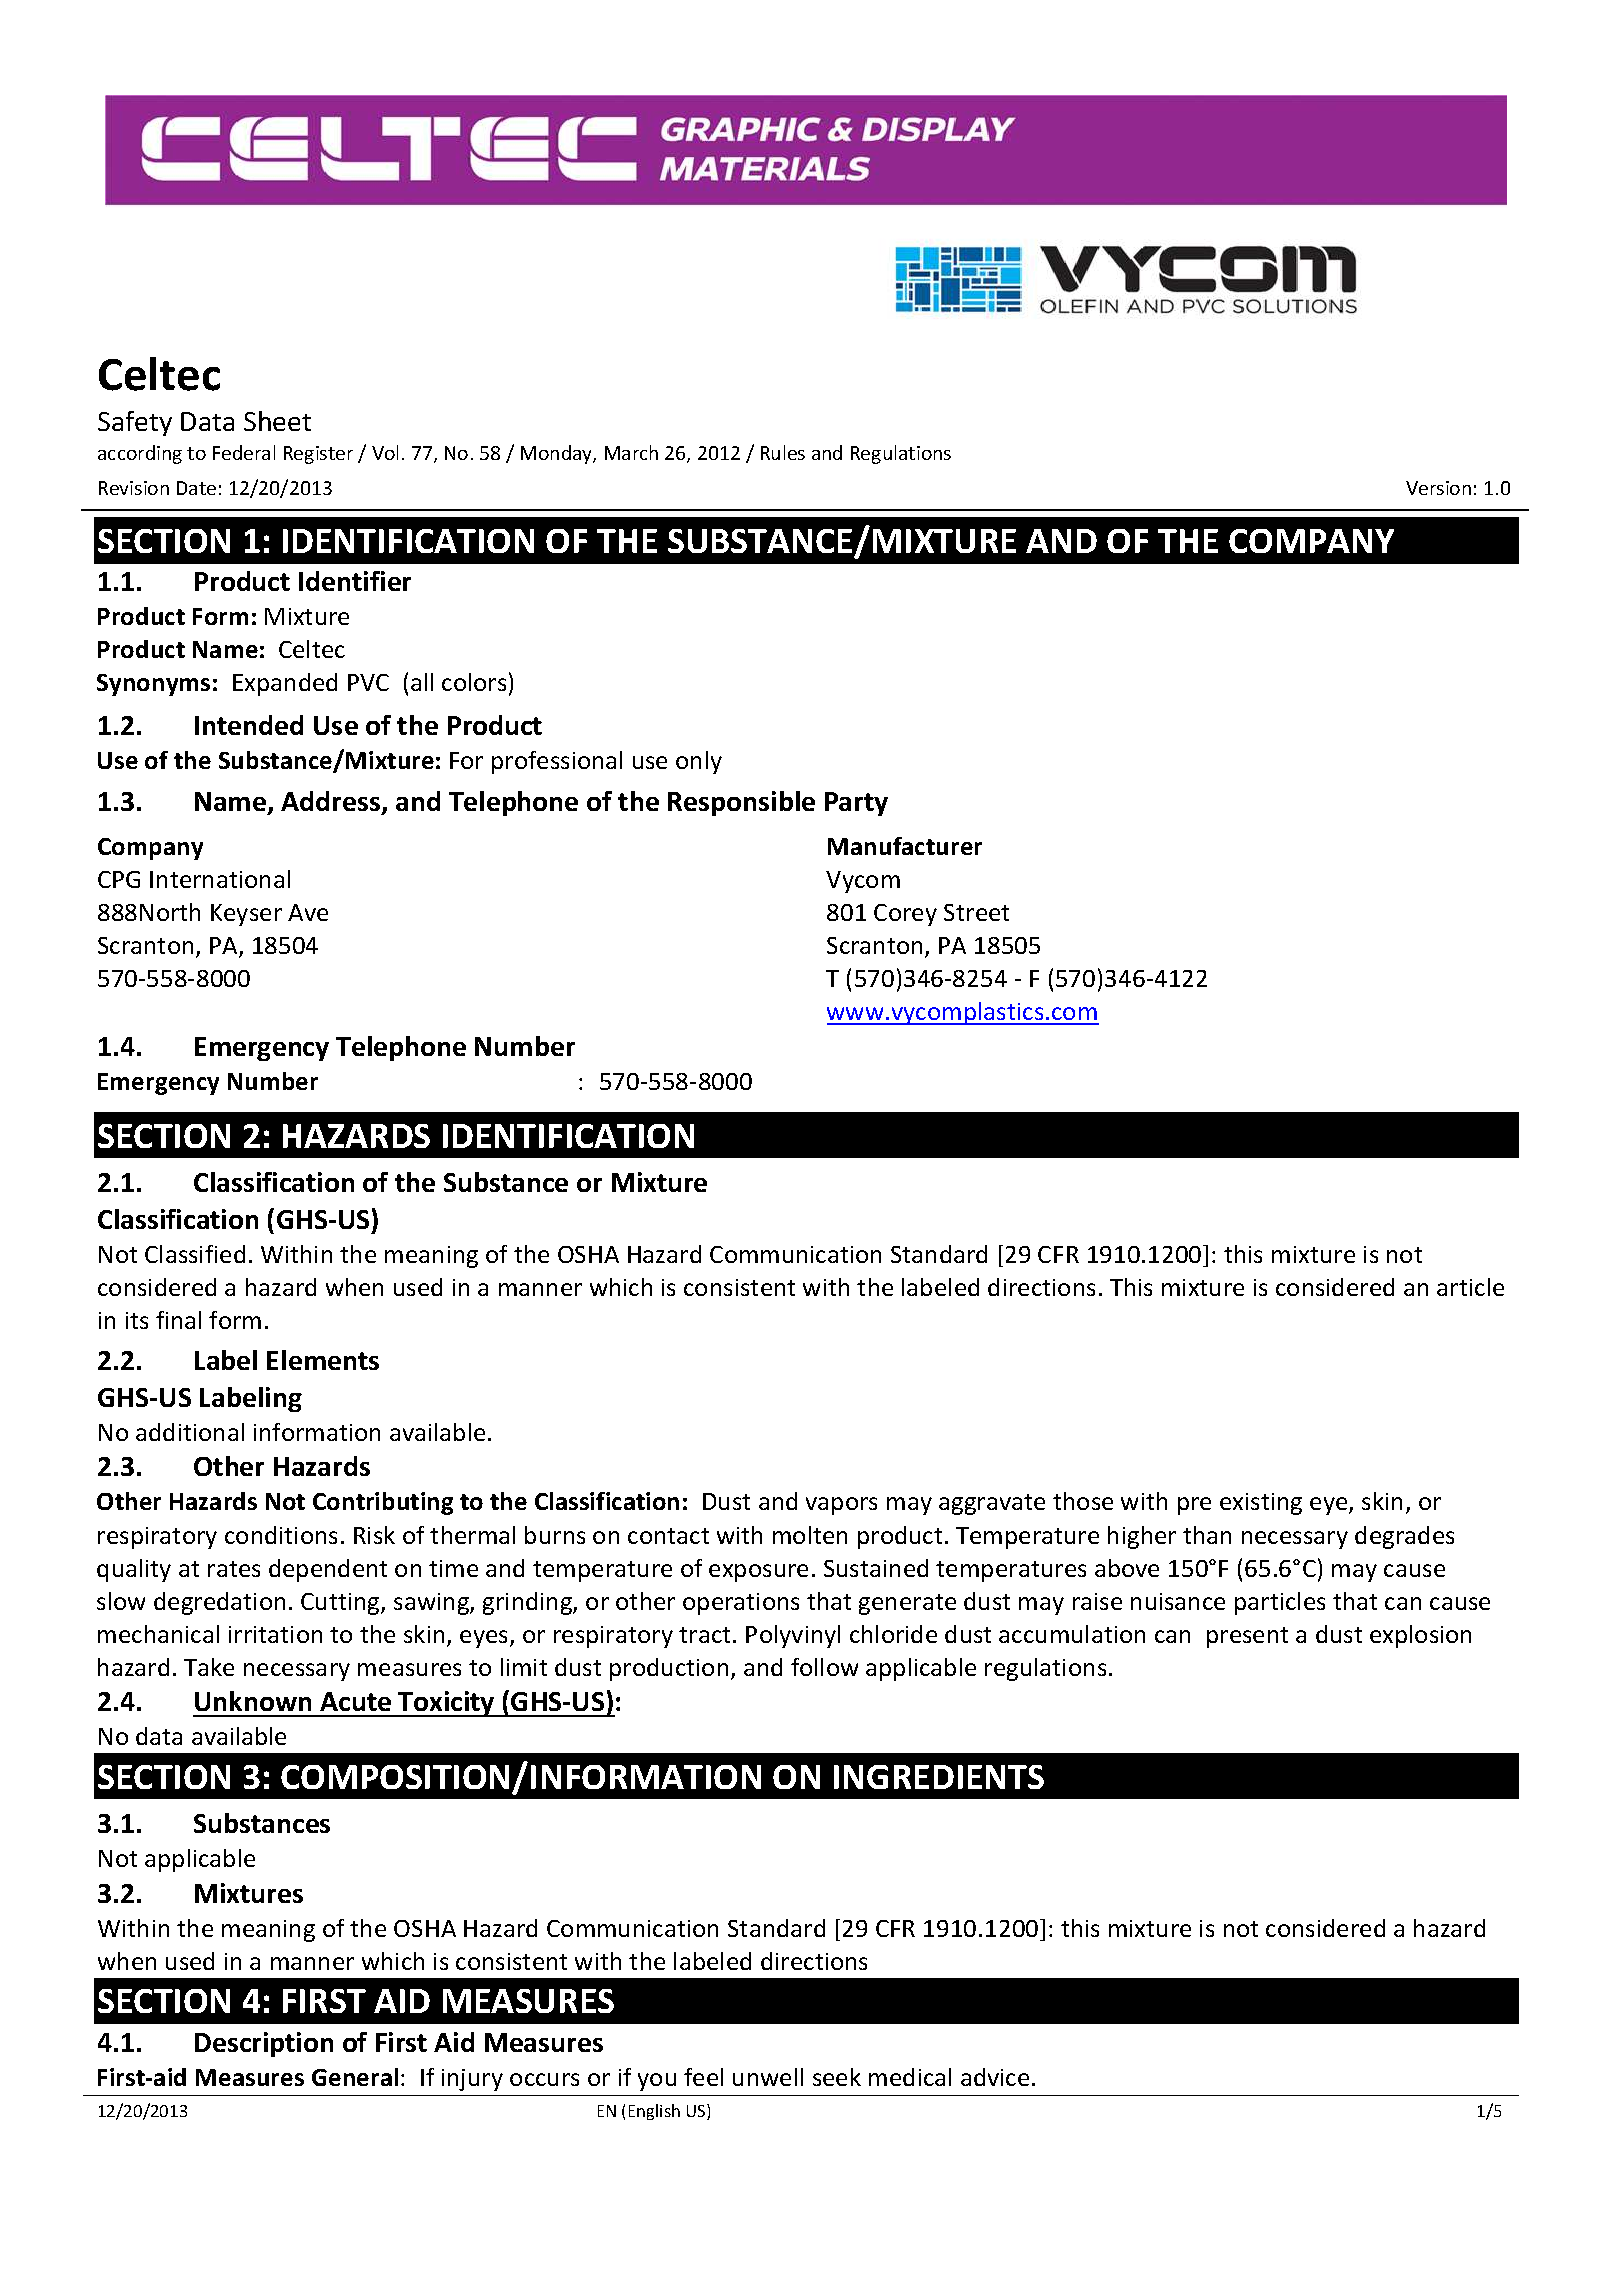 This screenshot has width=1612, height=2282. What do you see at coordinates (275, 1634) in the screenshot?
I see `irritation` at bounding box center [275, 1634].
